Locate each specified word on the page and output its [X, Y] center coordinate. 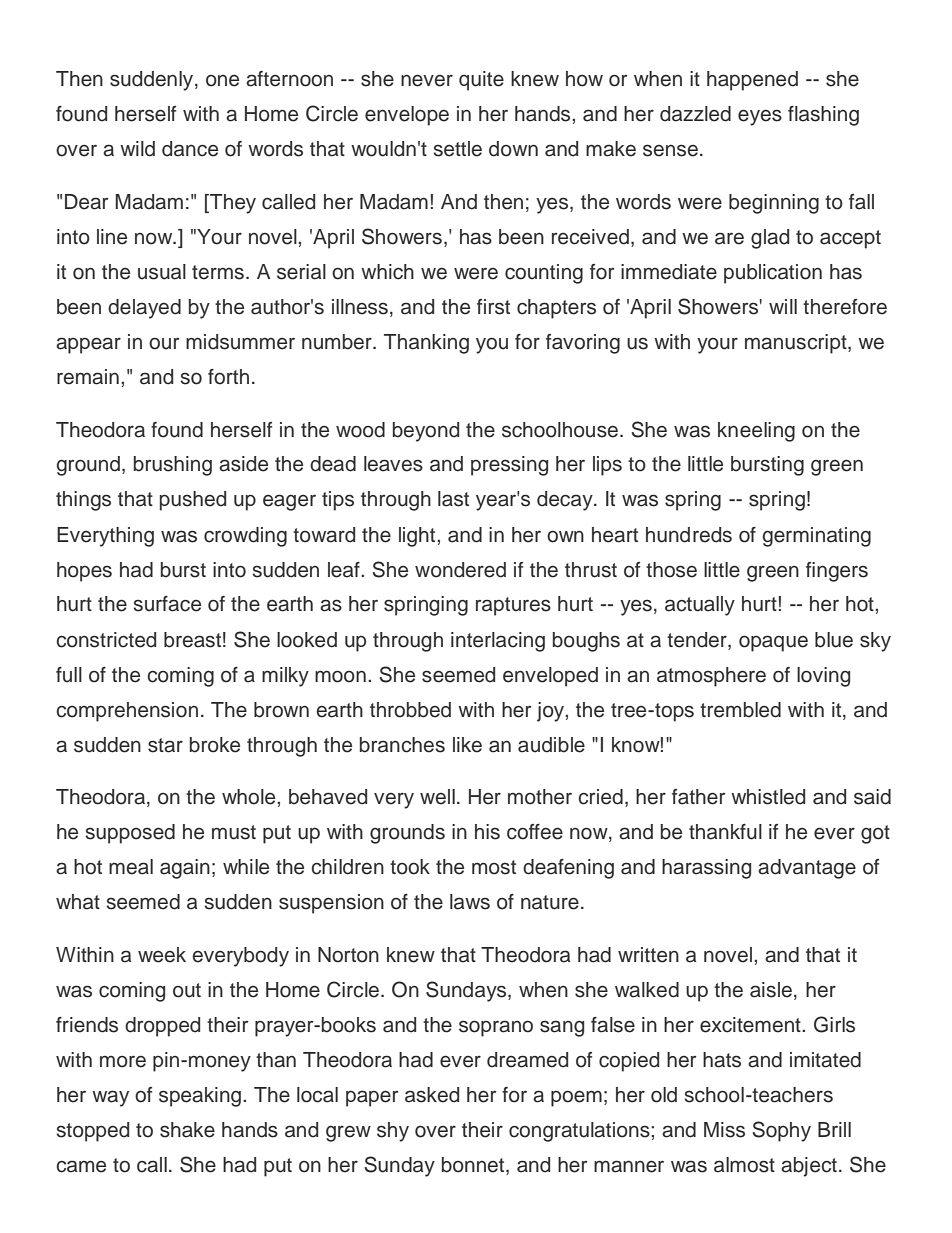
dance [190, 149]
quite [481, 81]
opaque [773, 643]
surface [167, 604]
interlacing [498, 642]
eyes [760, 117]
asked [432, 1095]
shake [187, 1130]
